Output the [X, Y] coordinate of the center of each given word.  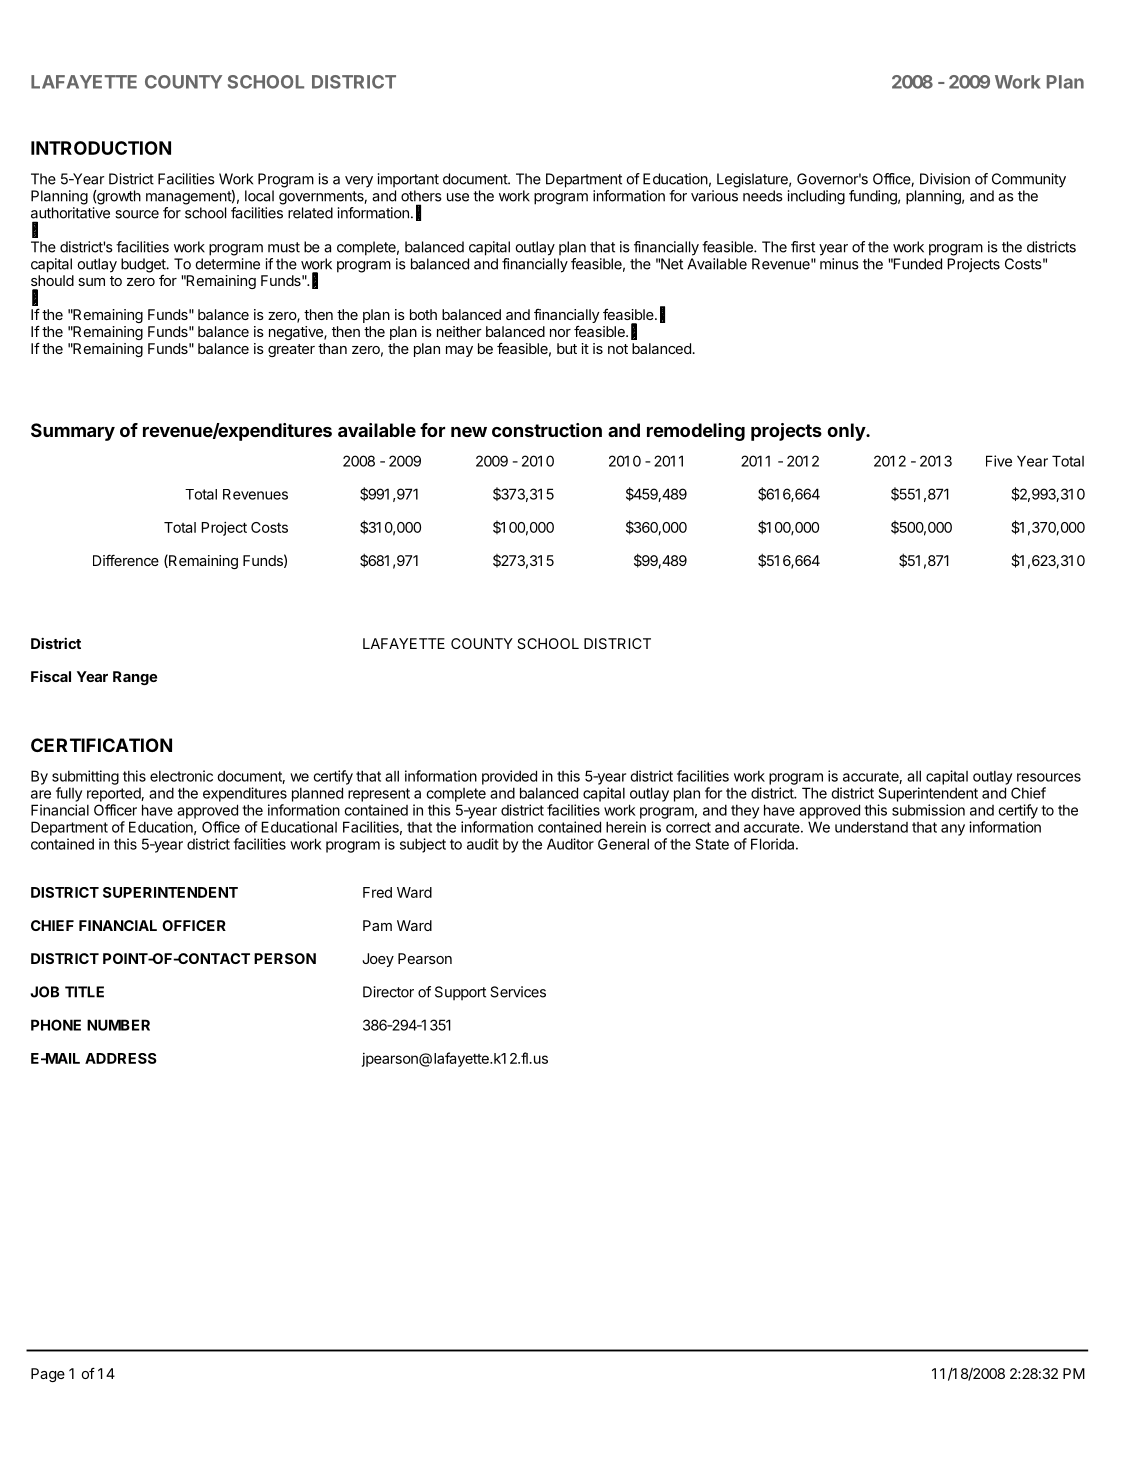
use [458, 197]
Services [518, 992]
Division [945, 179]
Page [48, 1375]
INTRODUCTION [101, 148]
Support [460, 993]
